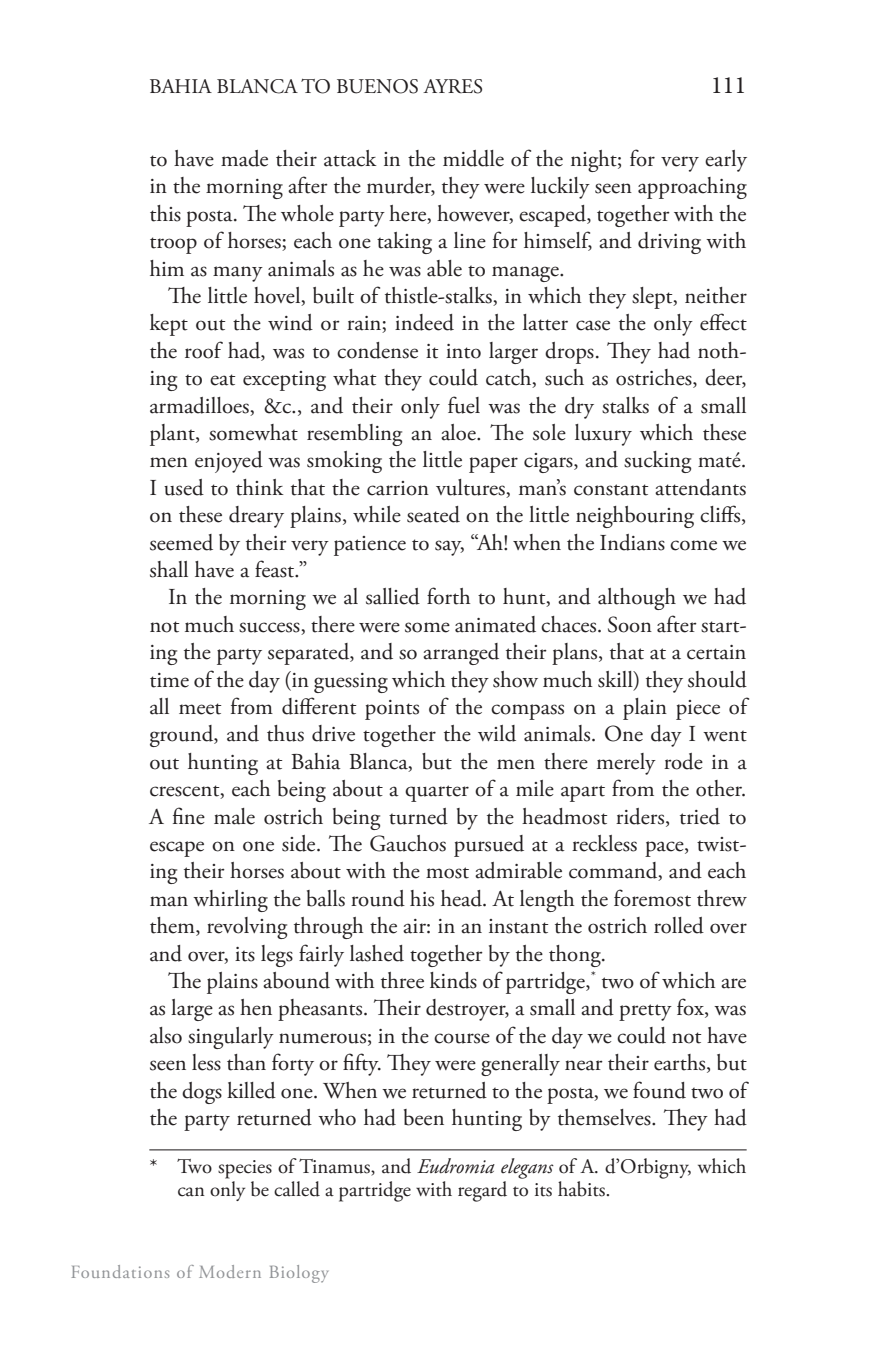 This screenshot has width=896, height=1345. What do you see at coordinates (698, 710) in the screenshot?
I see `piece` at bounding box center [698, 710].
